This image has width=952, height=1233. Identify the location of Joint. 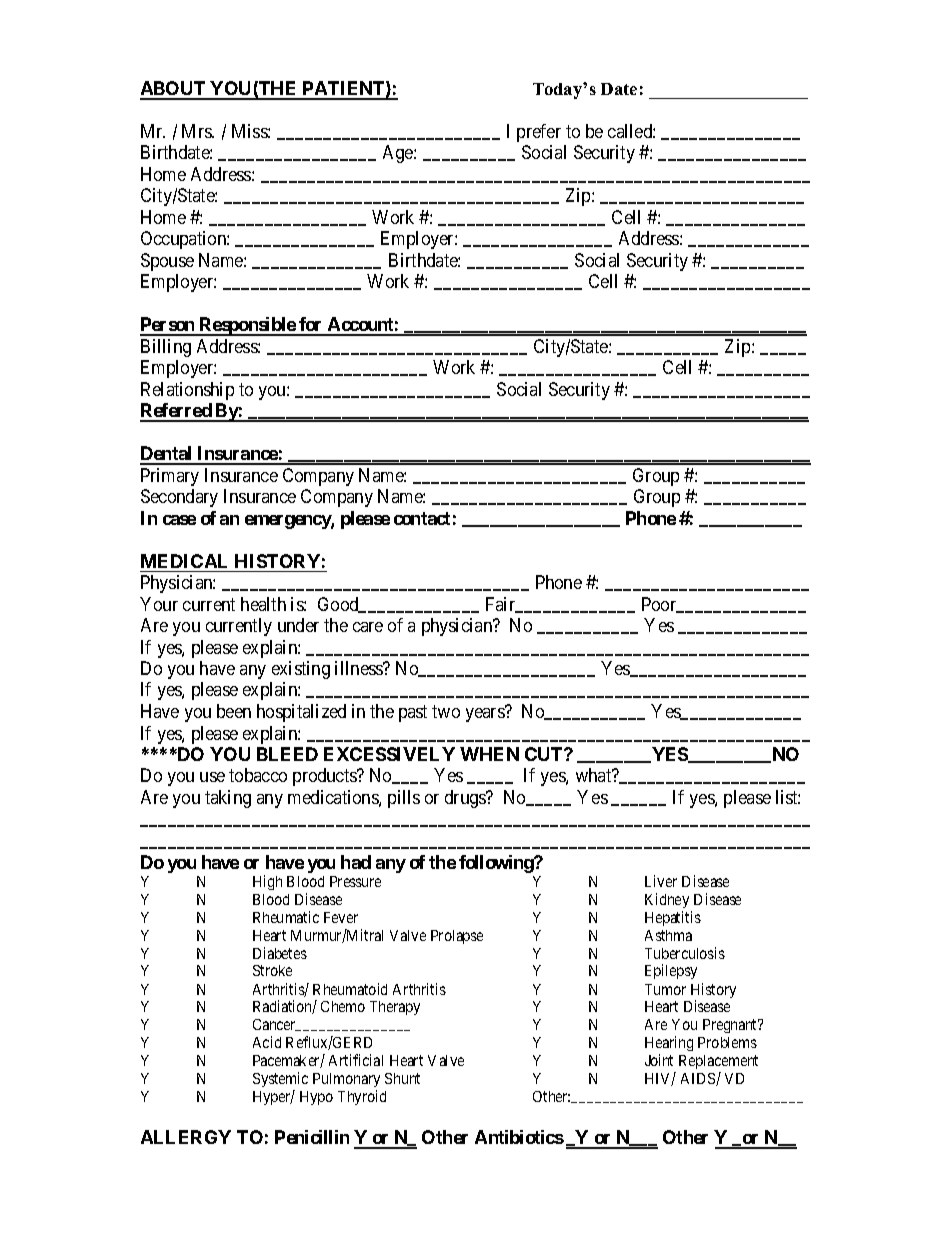
(659, 1060).
